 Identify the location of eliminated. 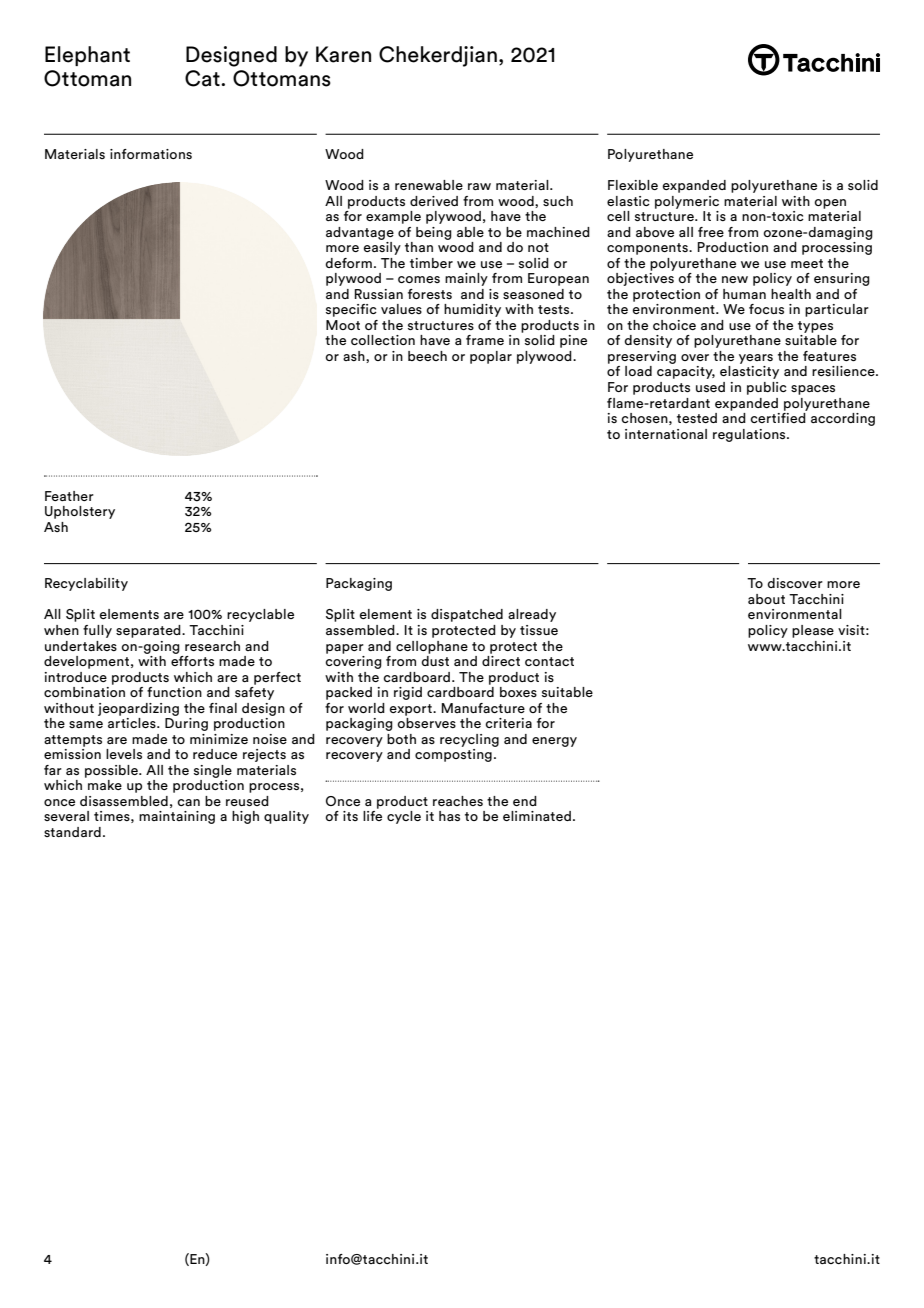
(537, 816).
